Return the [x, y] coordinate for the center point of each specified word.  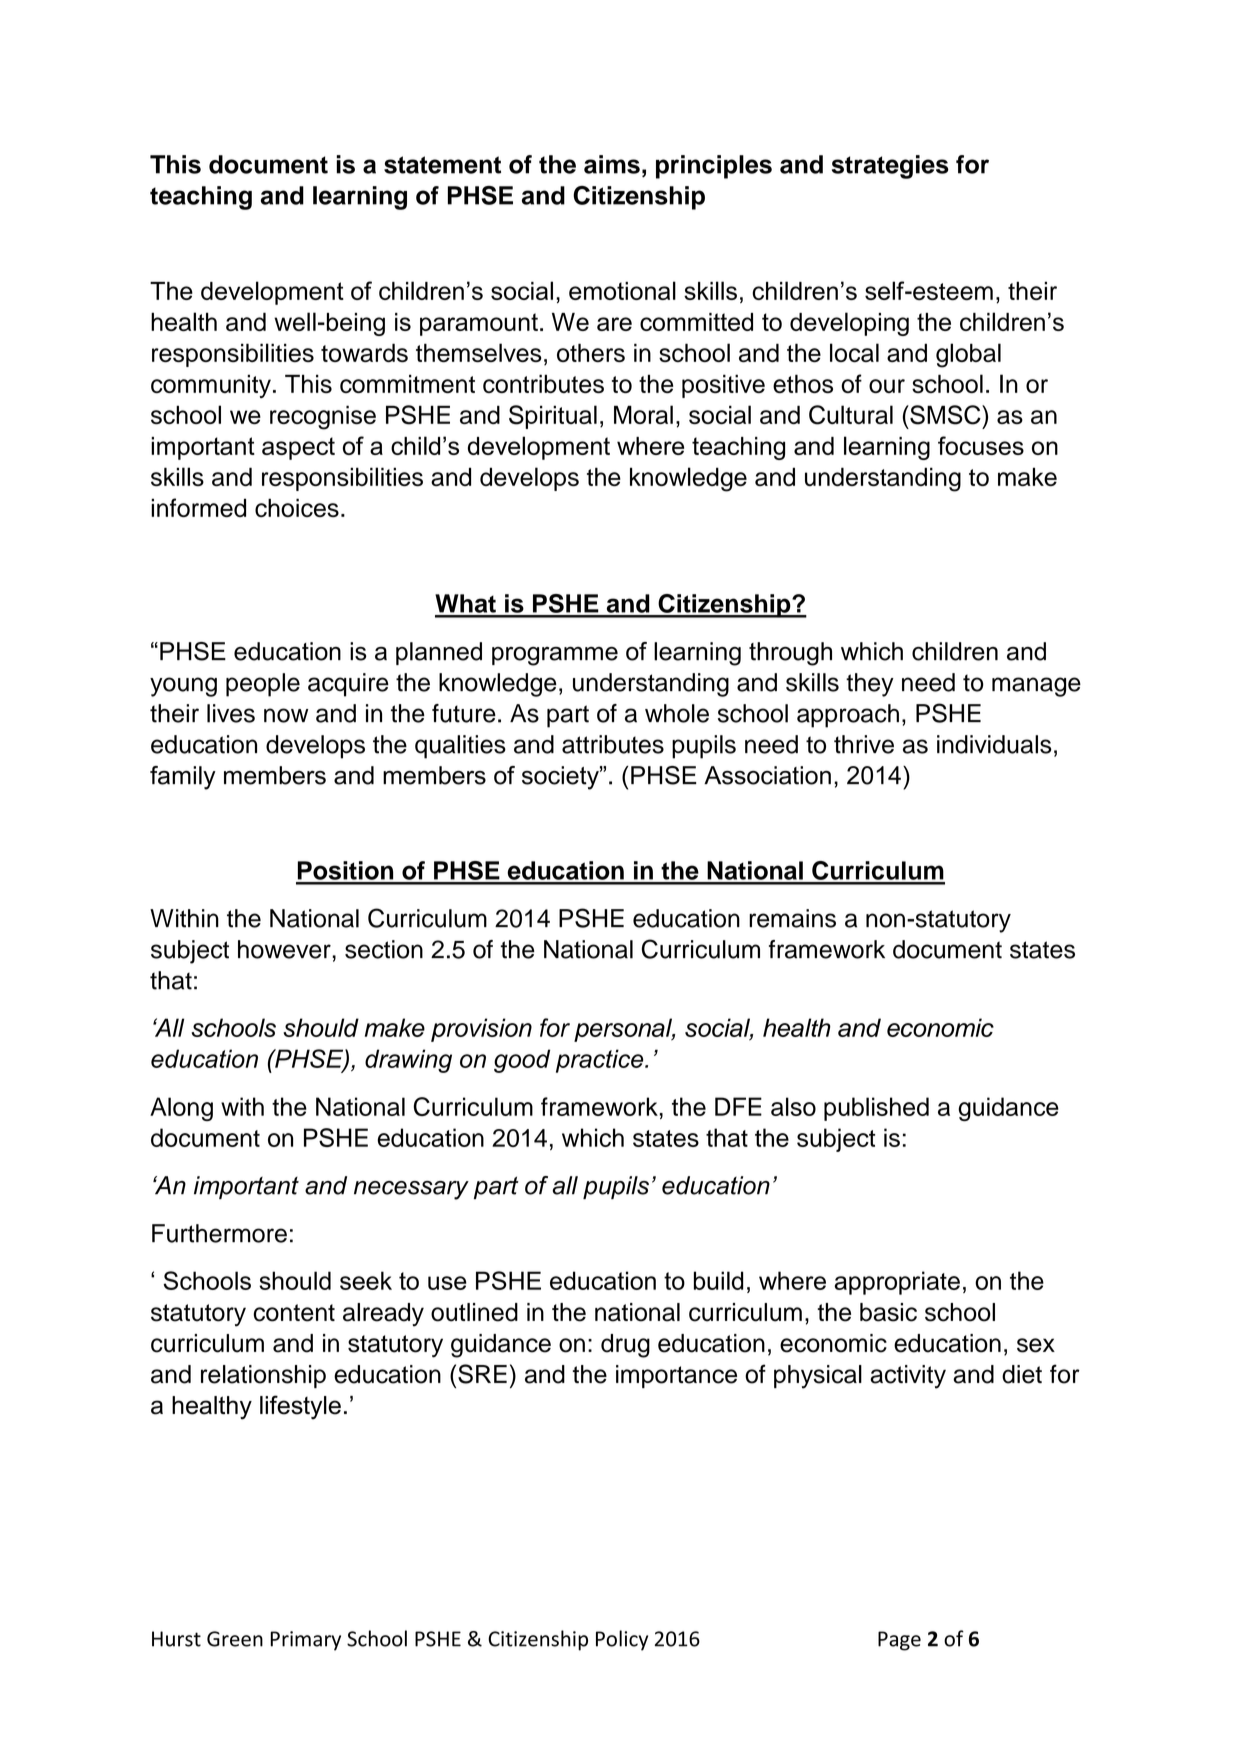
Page [899, 1641]
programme [555, 656]
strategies [890, 167]
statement [442, 165]
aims [612, 164]
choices [297, 507]
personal [624, 1030]
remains [792, 918]
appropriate [897, 1283]
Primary [305, 1641]
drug [625, 1346]
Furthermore [219, 1233]
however [285, 949]
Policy [622, 1640]
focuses [981, 445]
